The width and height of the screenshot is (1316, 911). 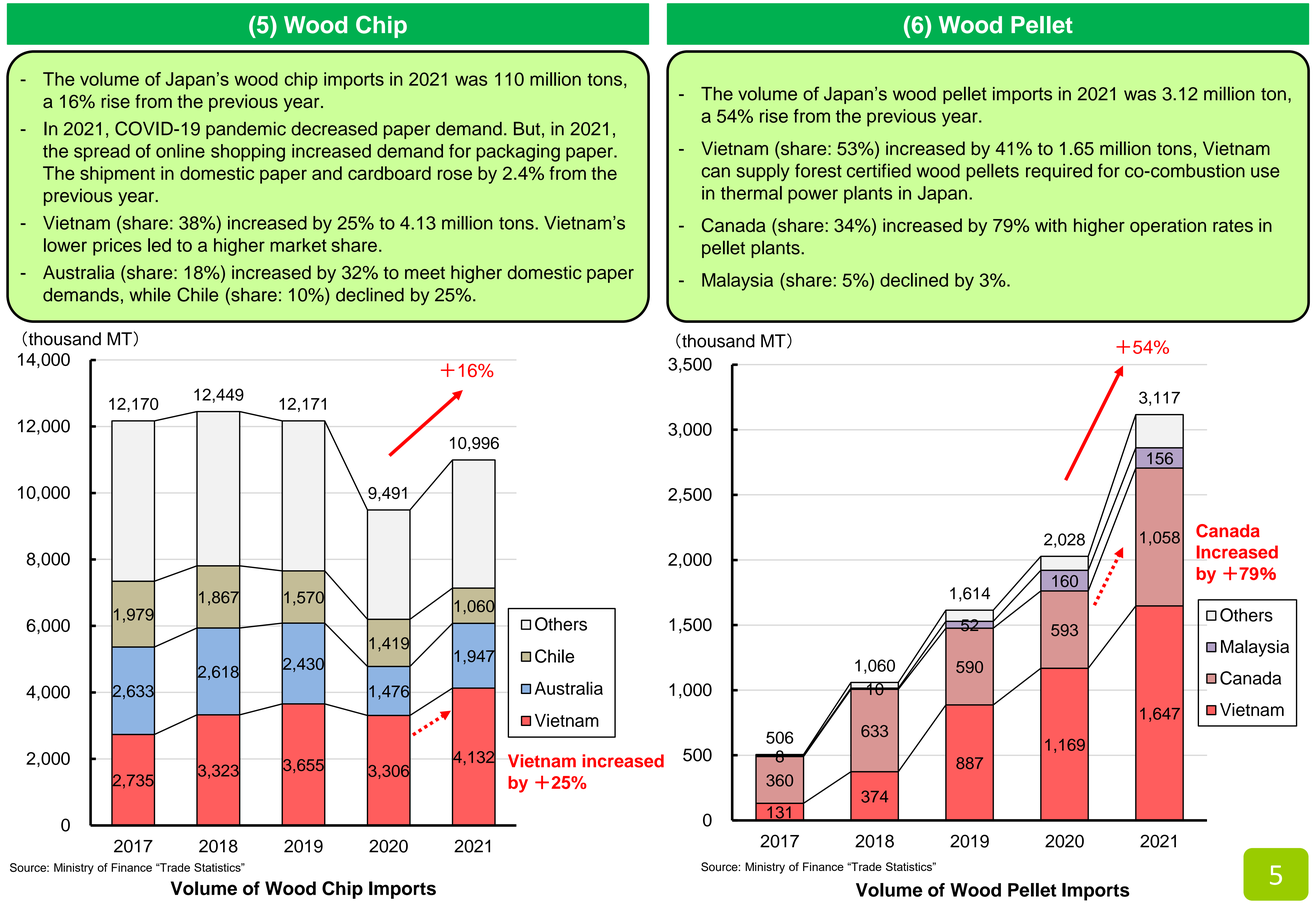 I want to click on with, so click(x=1051, y=225).
